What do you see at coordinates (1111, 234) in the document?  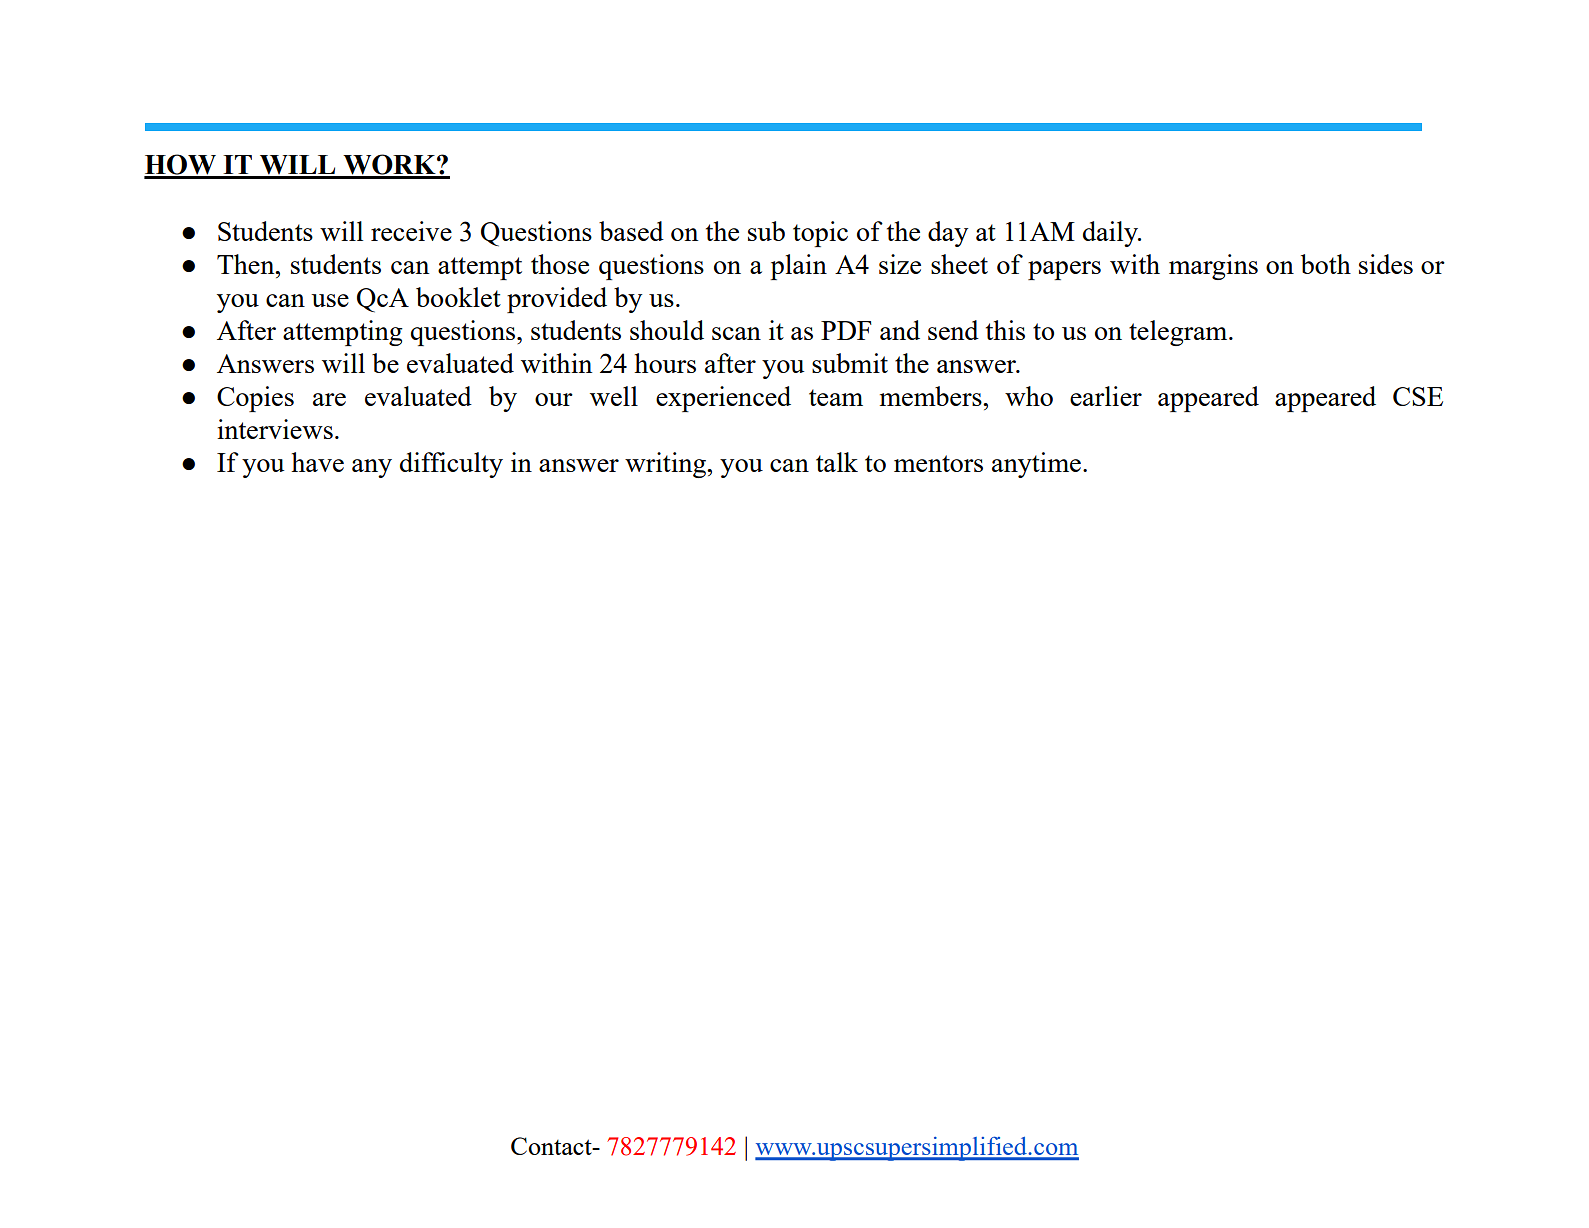 I see `daily` at bounding box center [1111, 234].
